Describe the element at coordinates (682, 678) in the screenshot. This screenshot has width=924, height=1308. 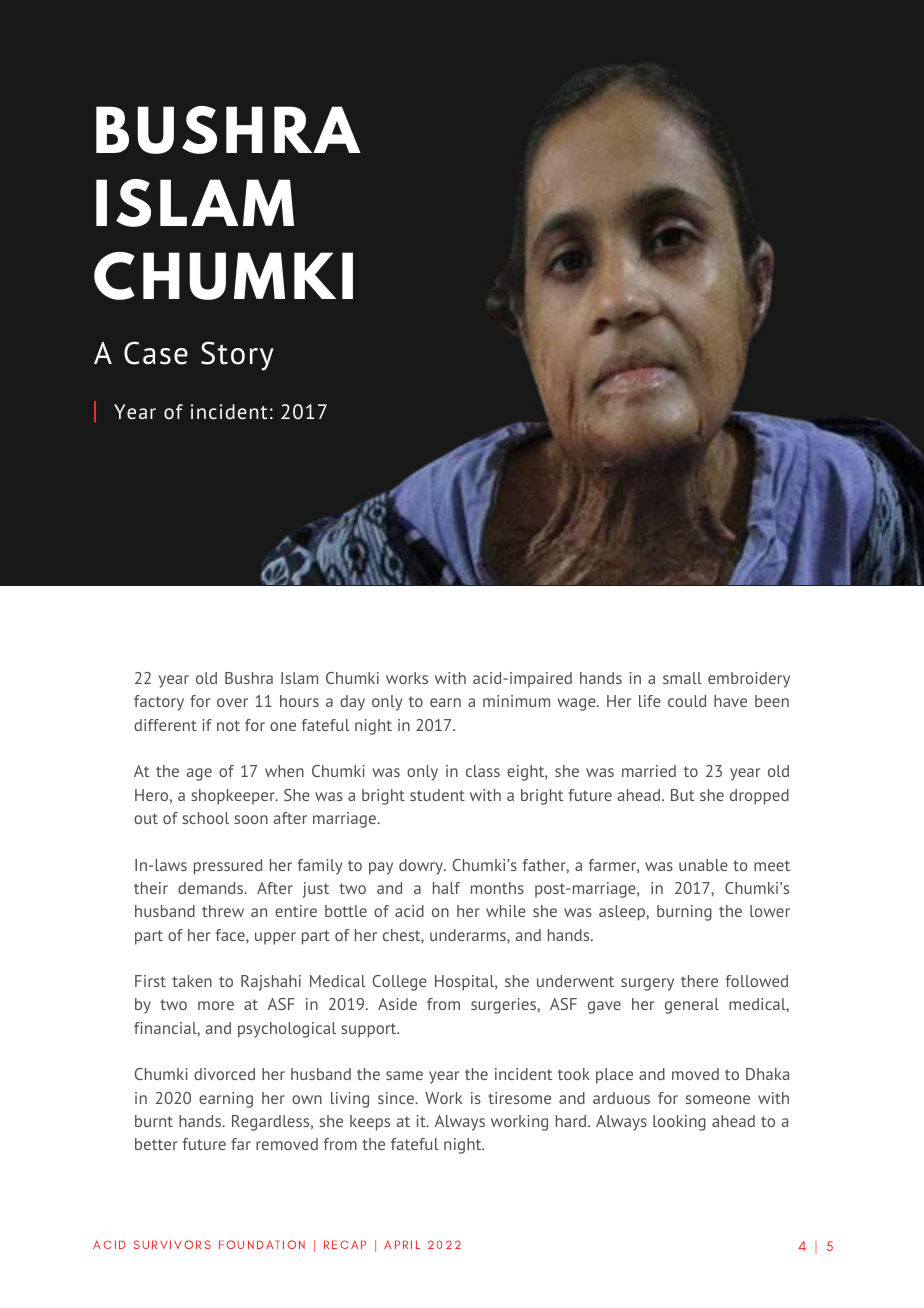
I see `small` at that location.
